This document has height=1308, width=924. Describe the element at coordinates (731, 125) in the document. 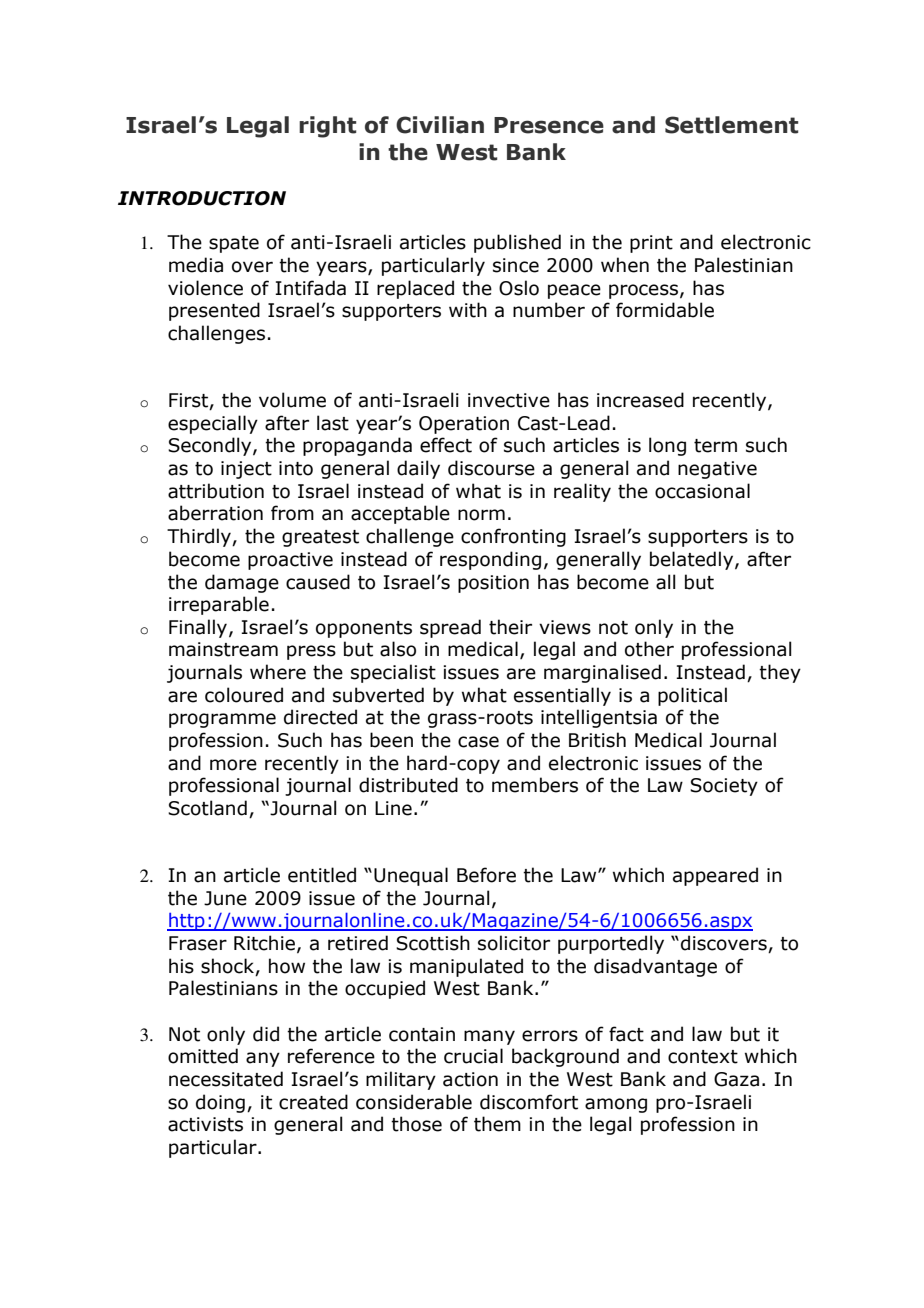

I see `Settlement` at that location.
